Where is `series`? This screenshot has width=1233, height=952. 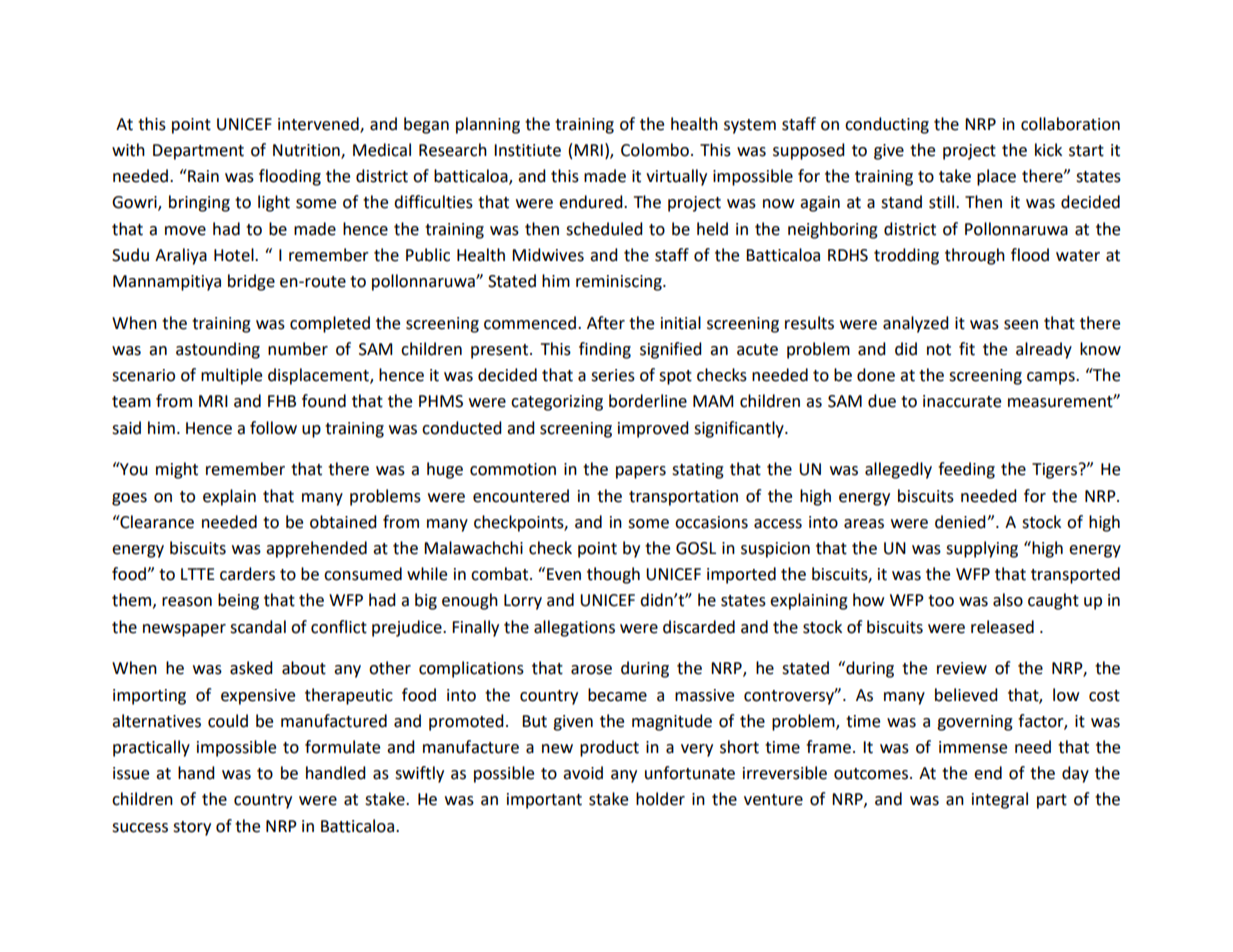 series is located at coordinates (613, 375).
